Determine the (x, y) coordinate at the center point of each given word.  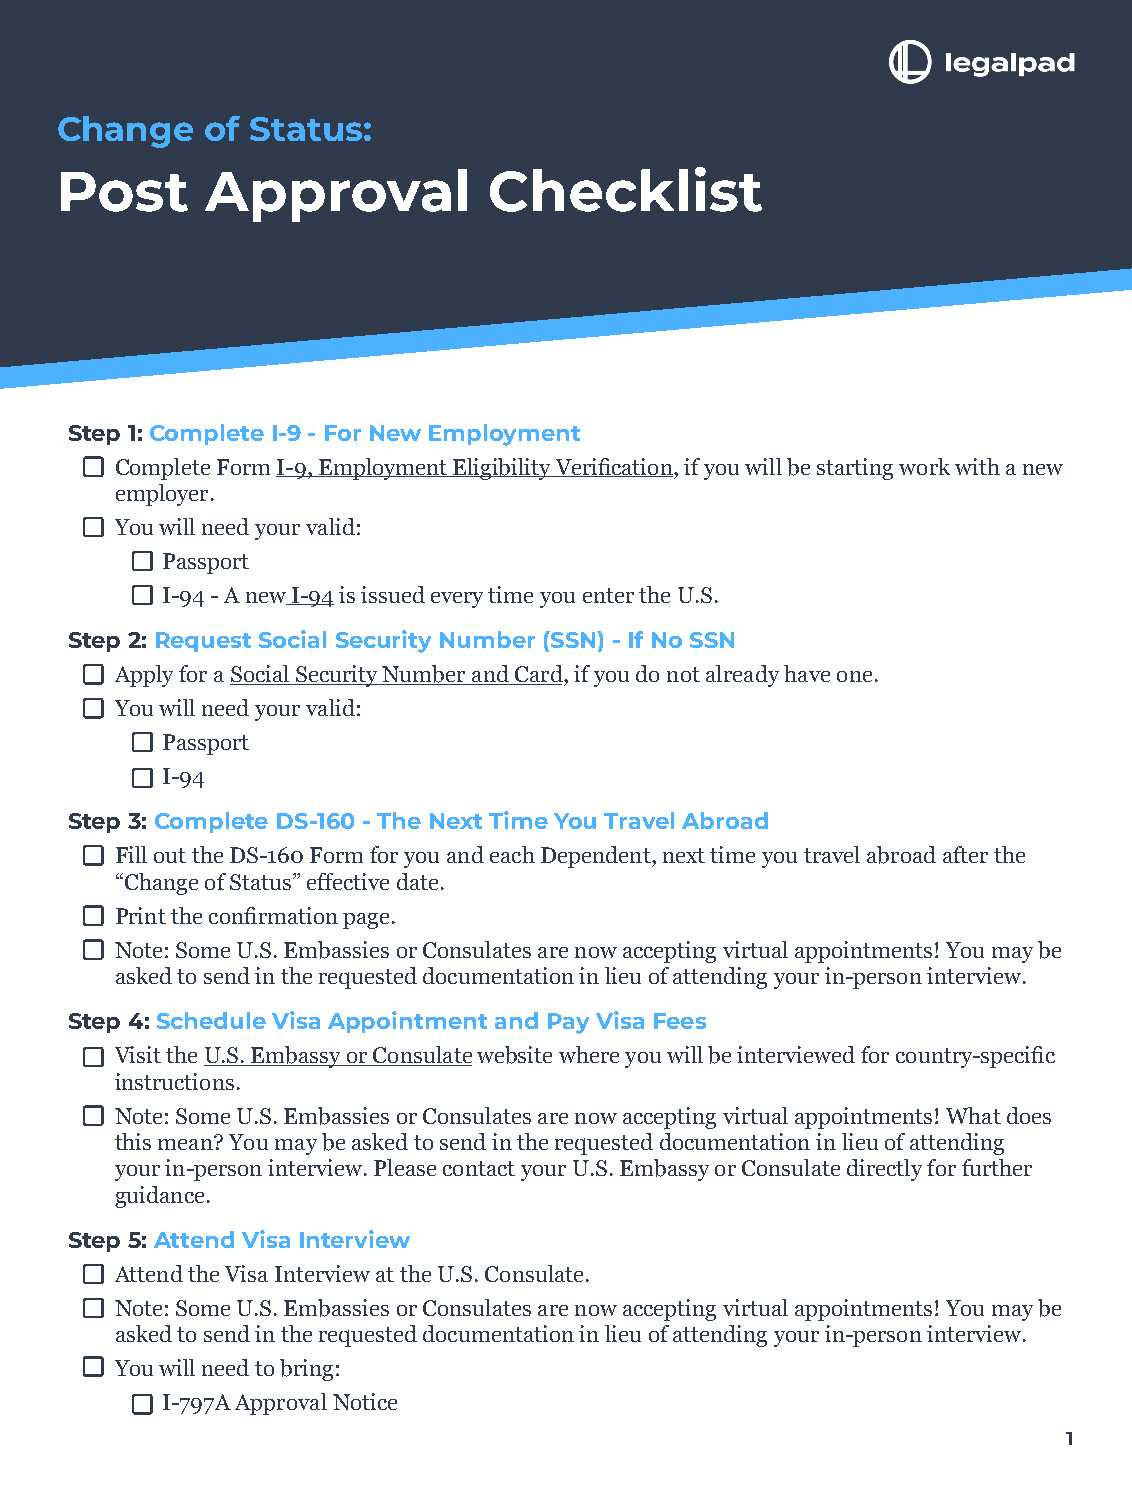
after (965, 854)
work (924, 466)
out (170, 855)
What (973, 1115)
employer (162, 495)
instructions (174, 1081)
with (977, 466)
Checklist (626, 189)
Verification (614, 467)
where (589, 1054)
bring (306, 1370)
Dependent (597, 857)
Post (124, 192)
